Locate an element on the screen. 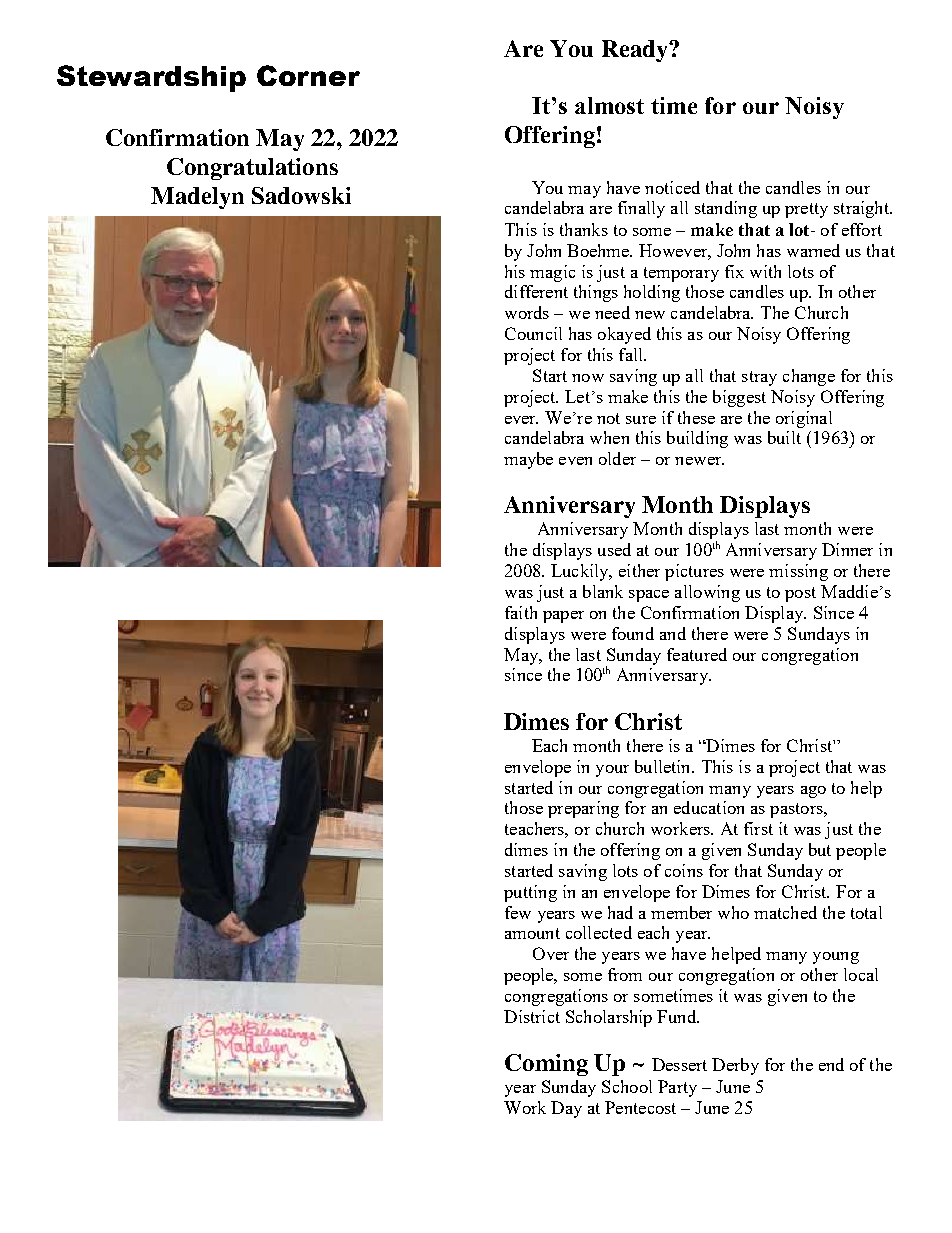  District is located at coordinates (532, 1016).
